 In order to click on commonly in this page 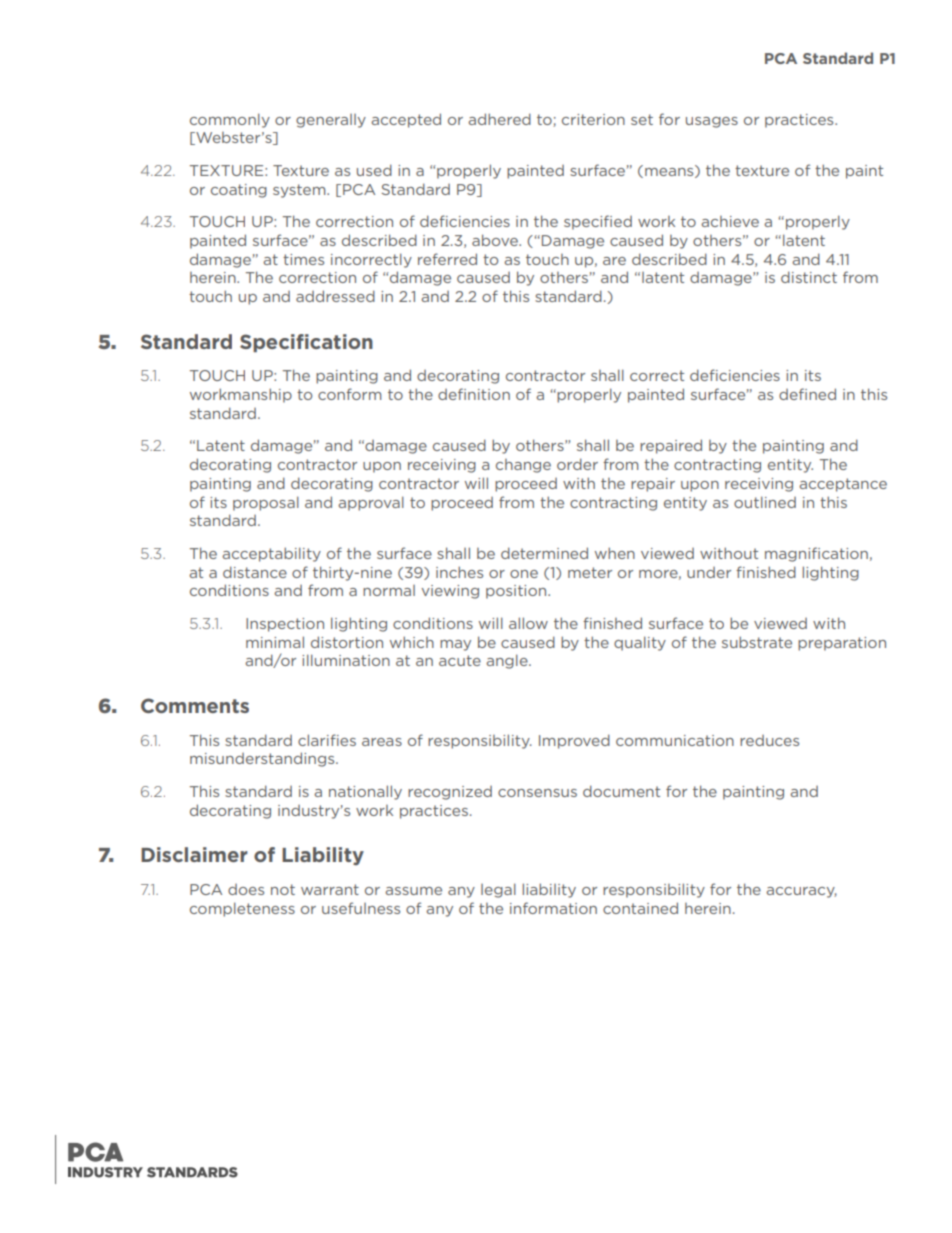, I will do `click(230, 120)`.
